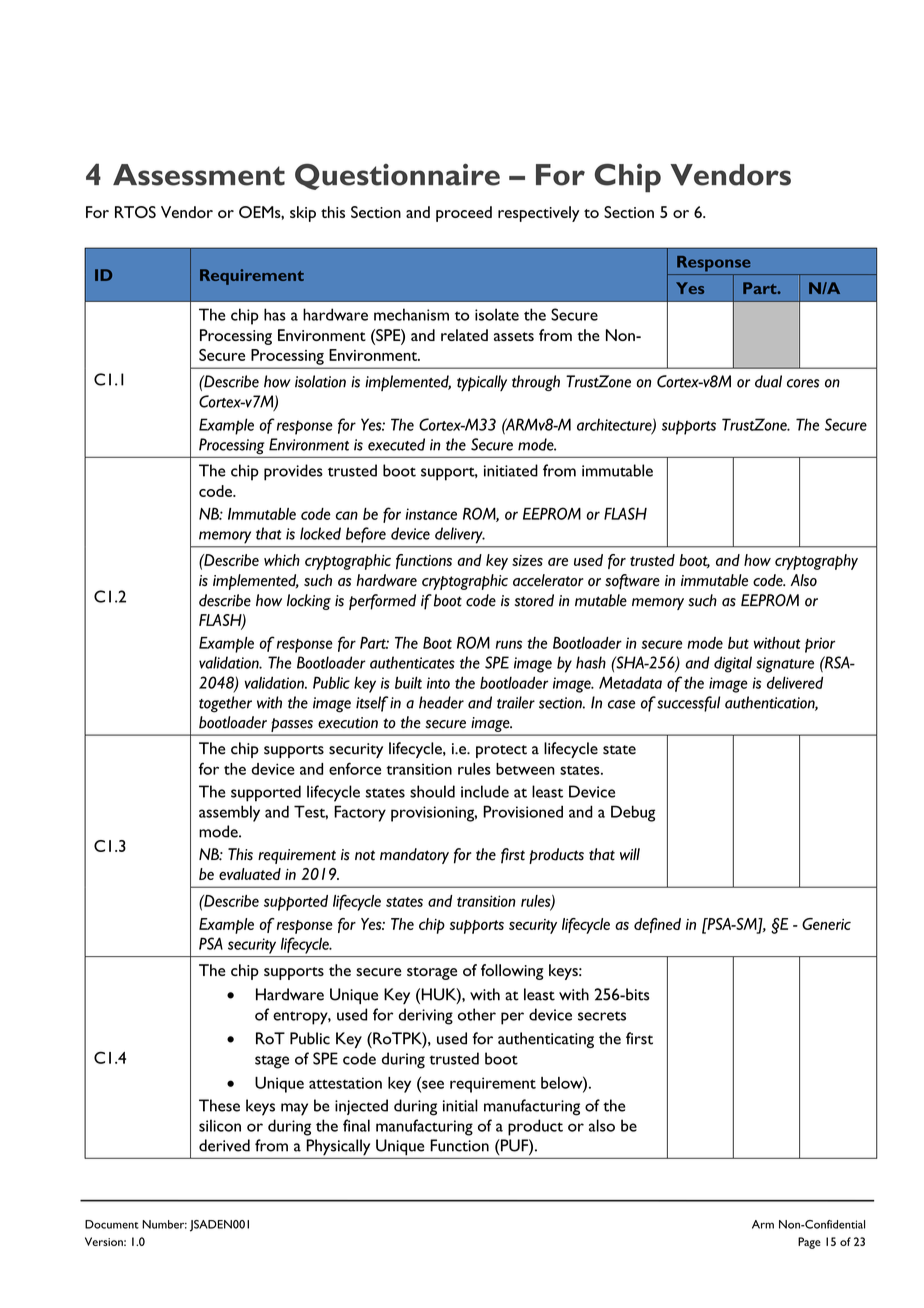 Image resolution: width=924 pixels, height=1308 pixels. Describe the element at coordinates (485, 791) in the image. I see `include` at that location.
